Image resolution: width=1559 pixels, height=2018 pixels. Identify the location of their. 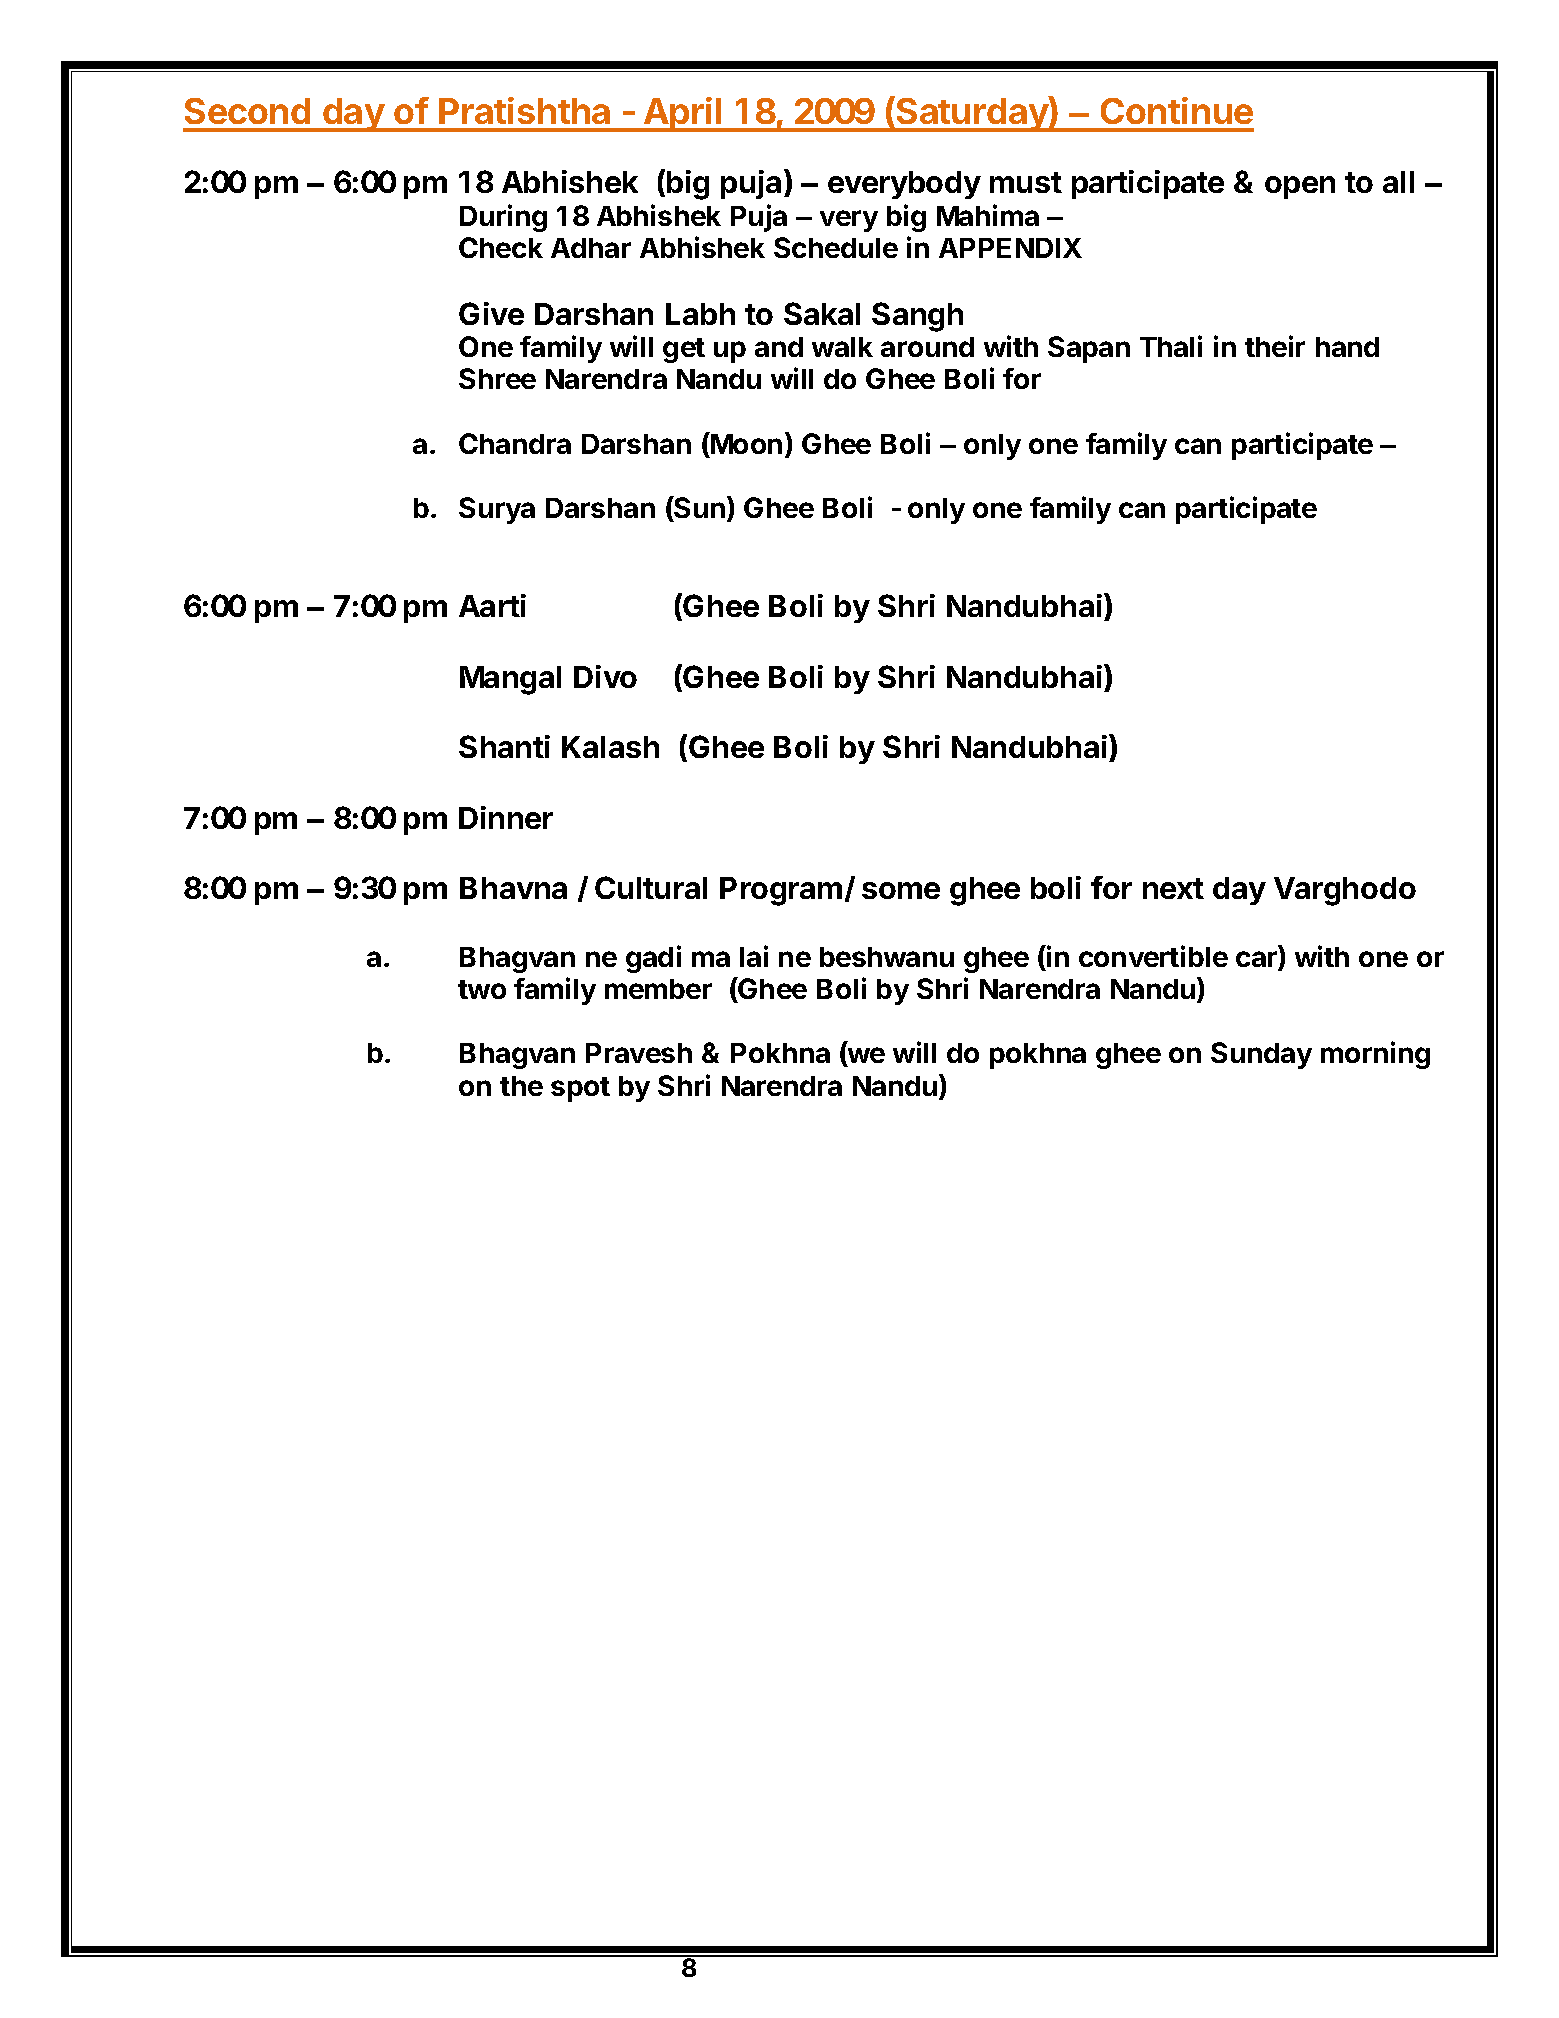
(1275, 346).
